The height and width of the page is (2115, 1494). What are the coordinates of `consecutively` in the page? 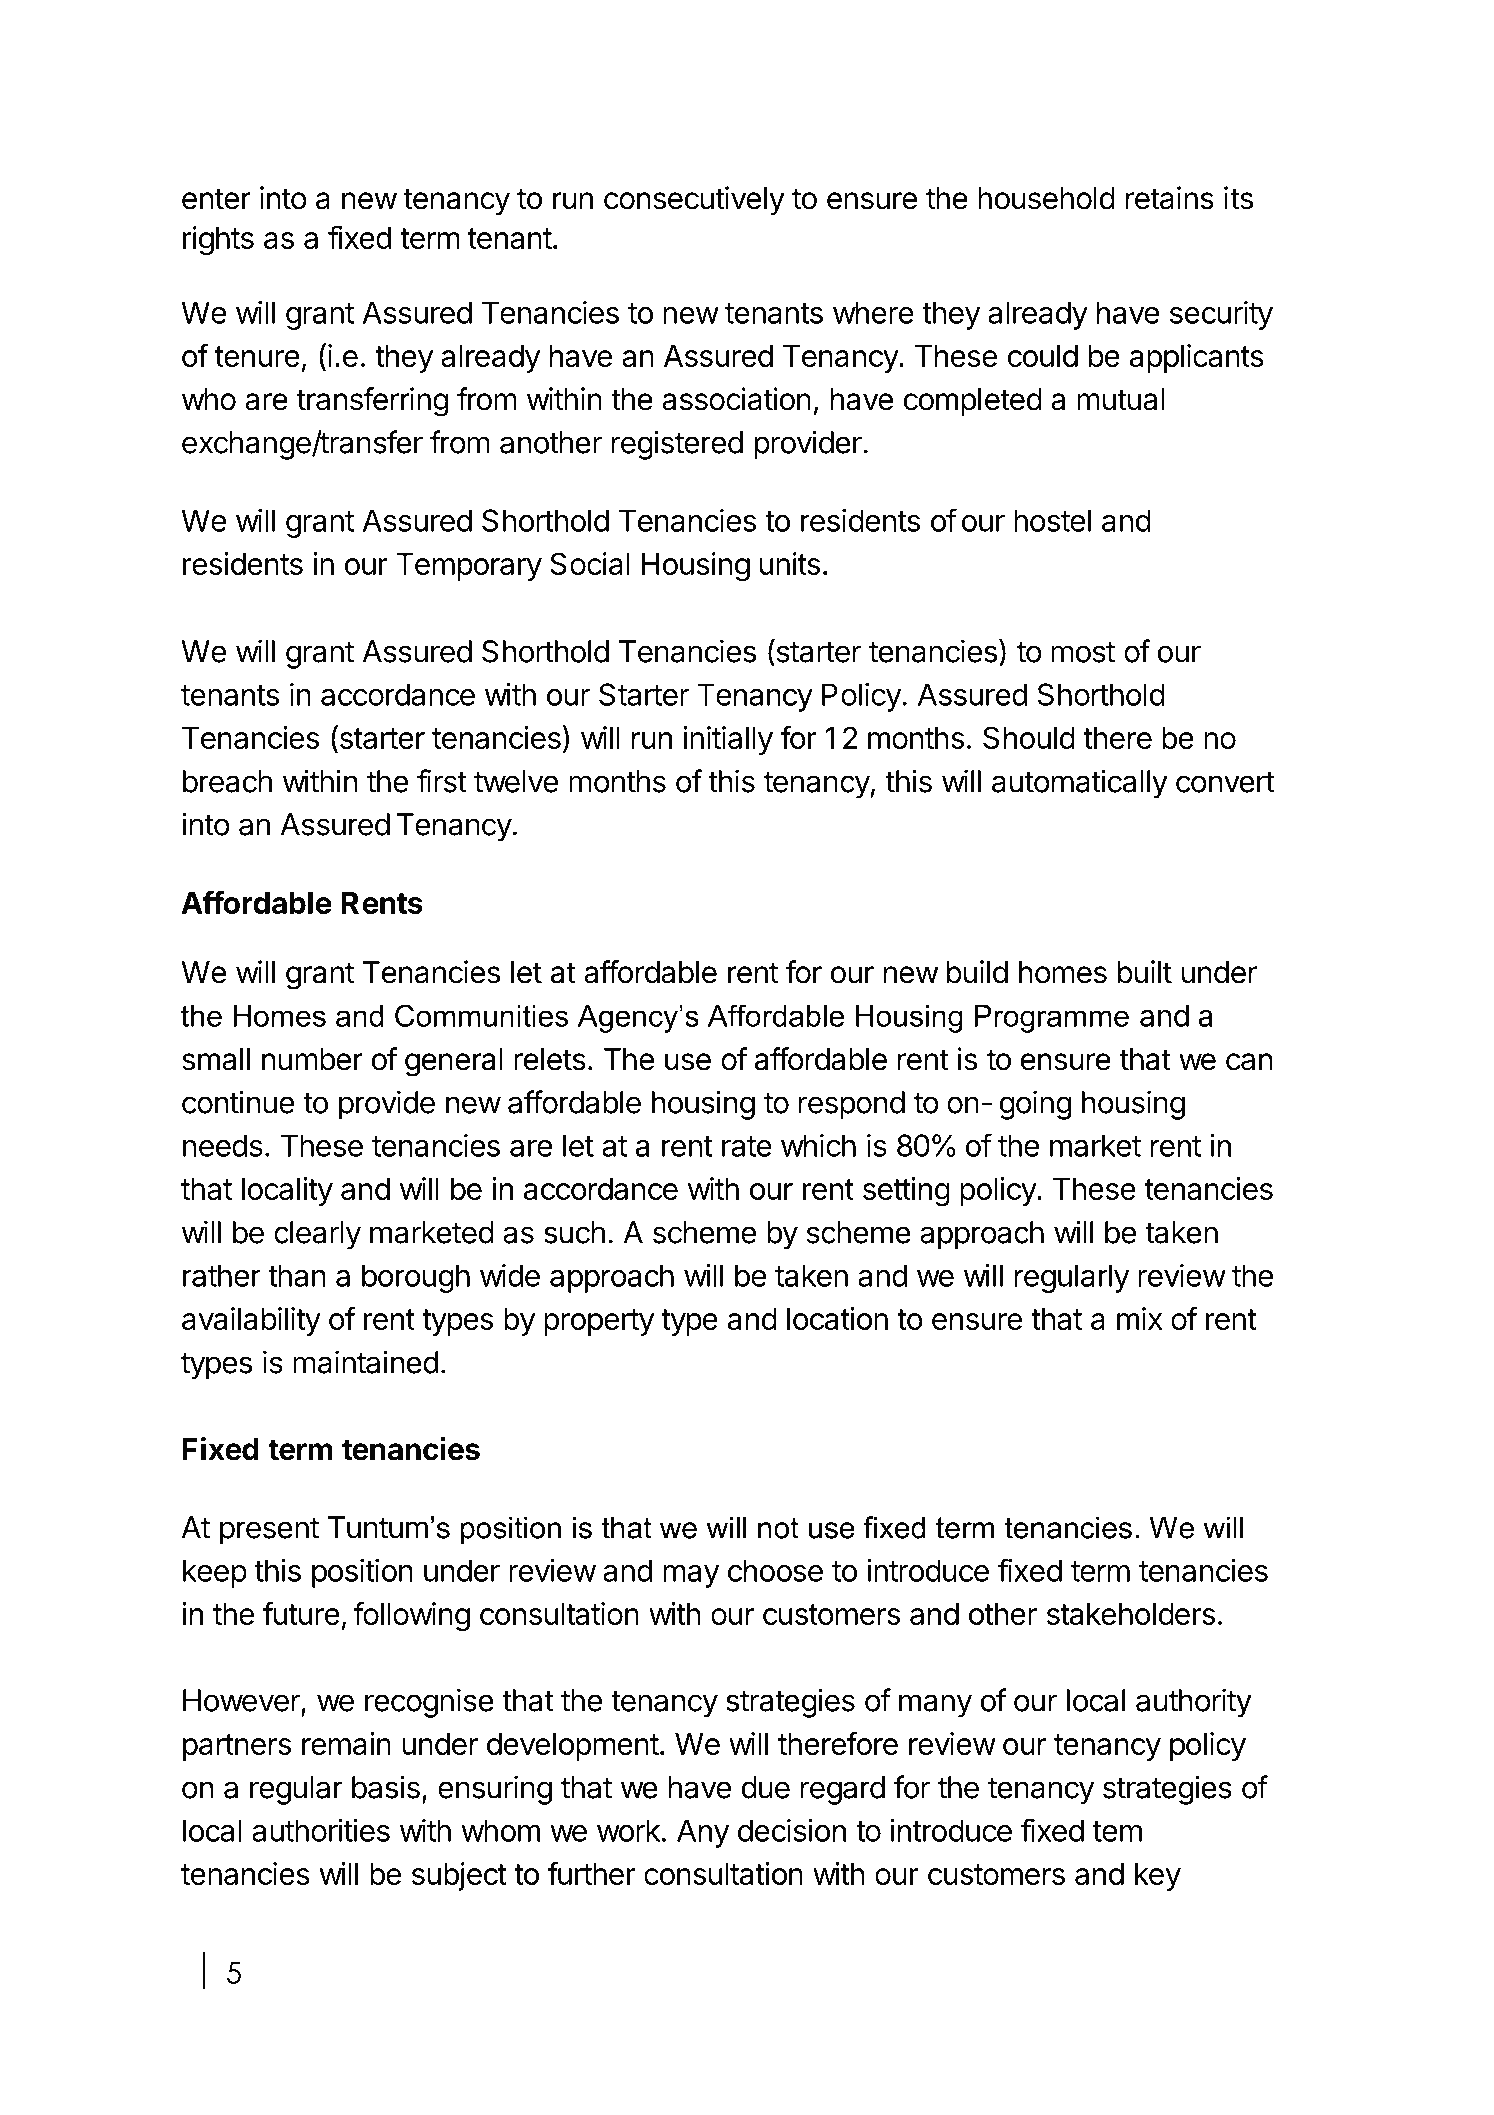 It's located at (694, 201).
